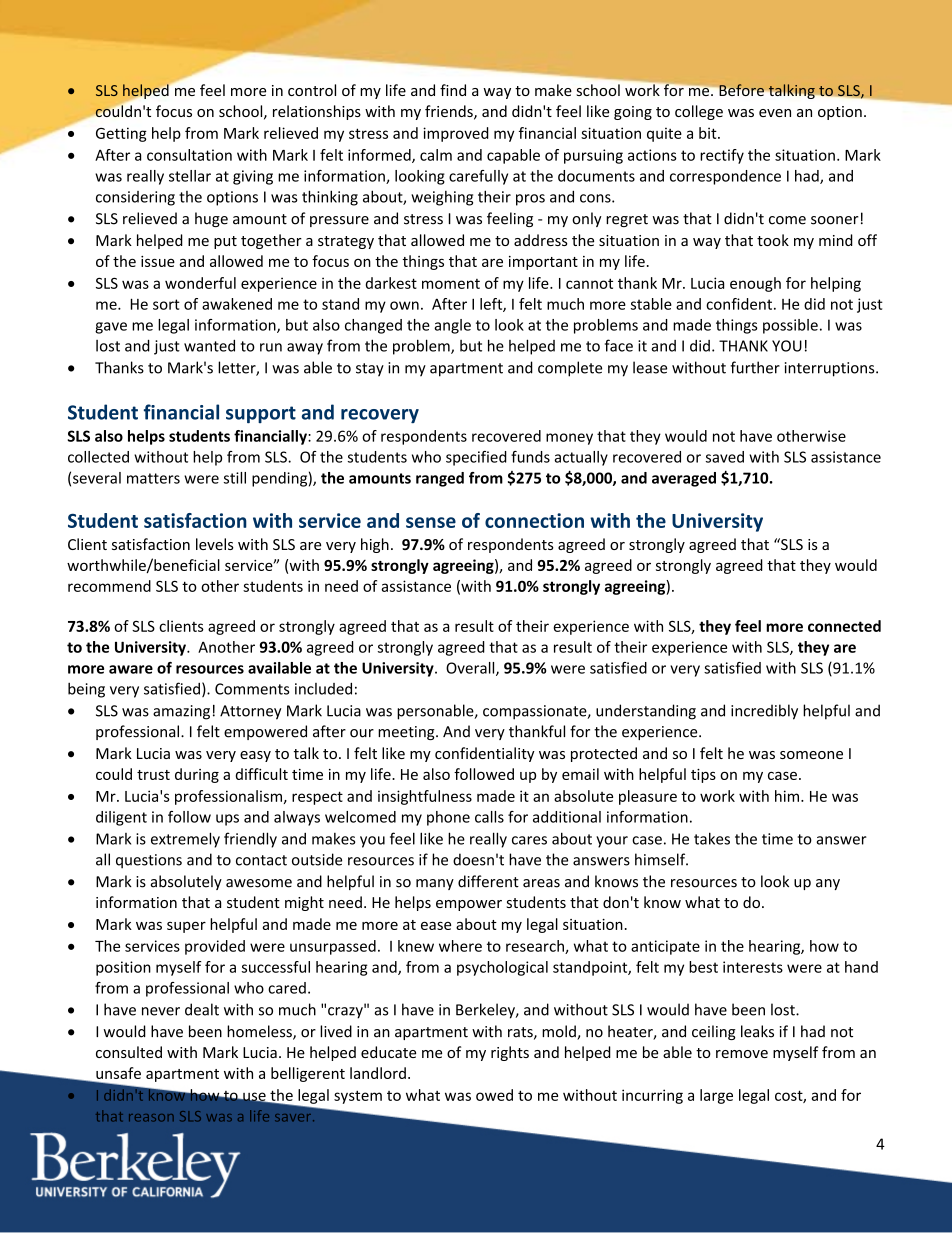 This page has height=1233, width=952. Describe the element at coordinates (109, 586) in the page. I see `recommend` at that location.
